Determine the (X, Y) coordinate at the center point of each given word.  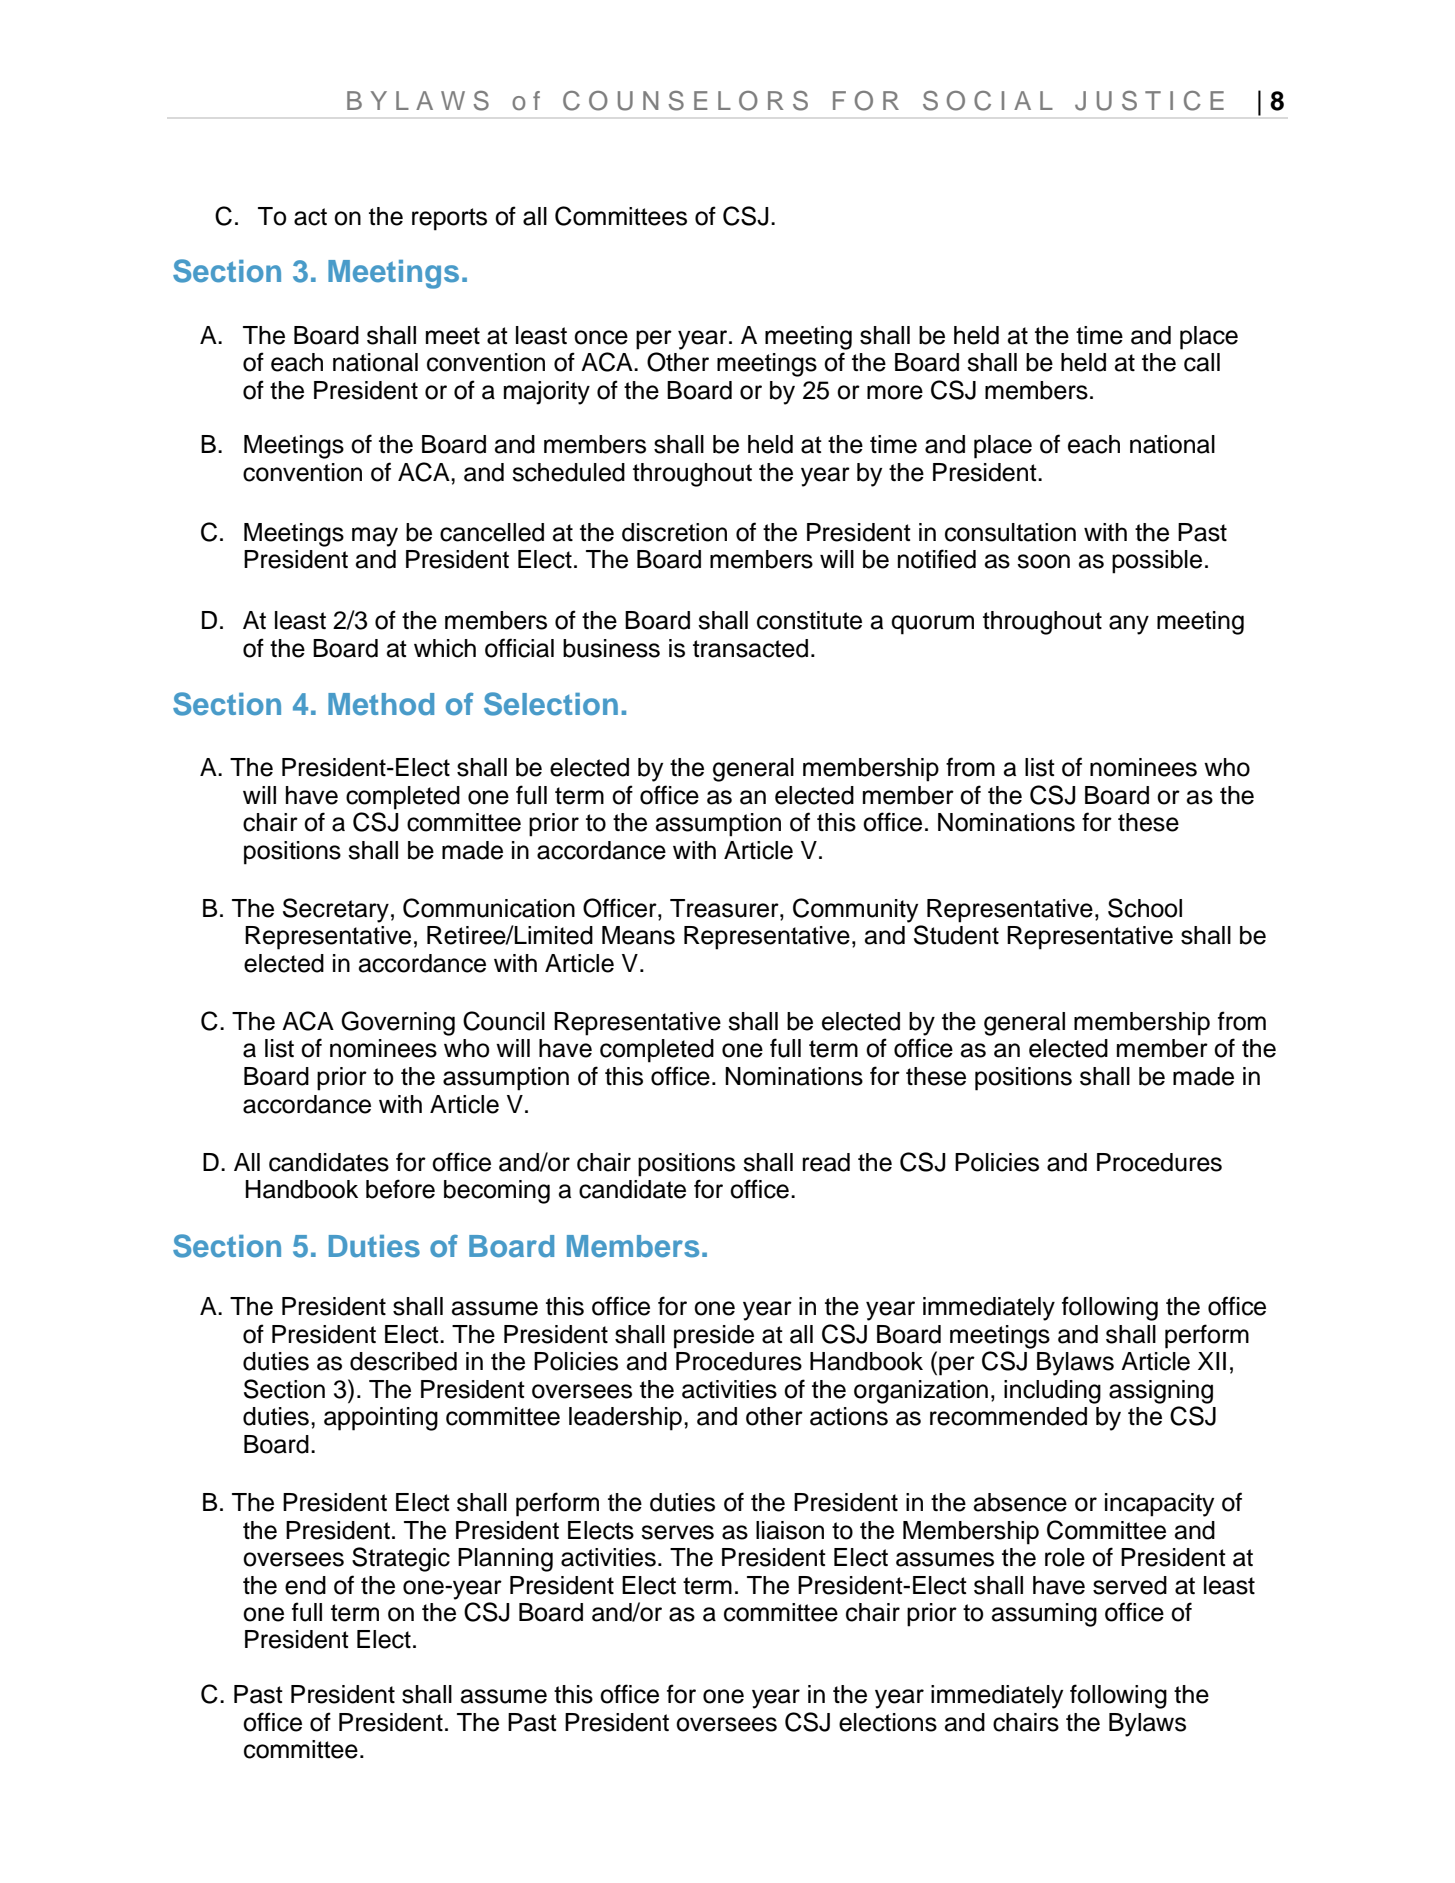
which (445, 648)
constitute (809, 620)
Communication (489, 908)
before (400, 1189)
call (1202, 362)
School (1145, 908)
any (1129, 625)
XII (1212, 1361)
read (826, 1162)
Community (855, 910)
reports (449, 219)
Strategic (401, 1559)
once (601, 337)
